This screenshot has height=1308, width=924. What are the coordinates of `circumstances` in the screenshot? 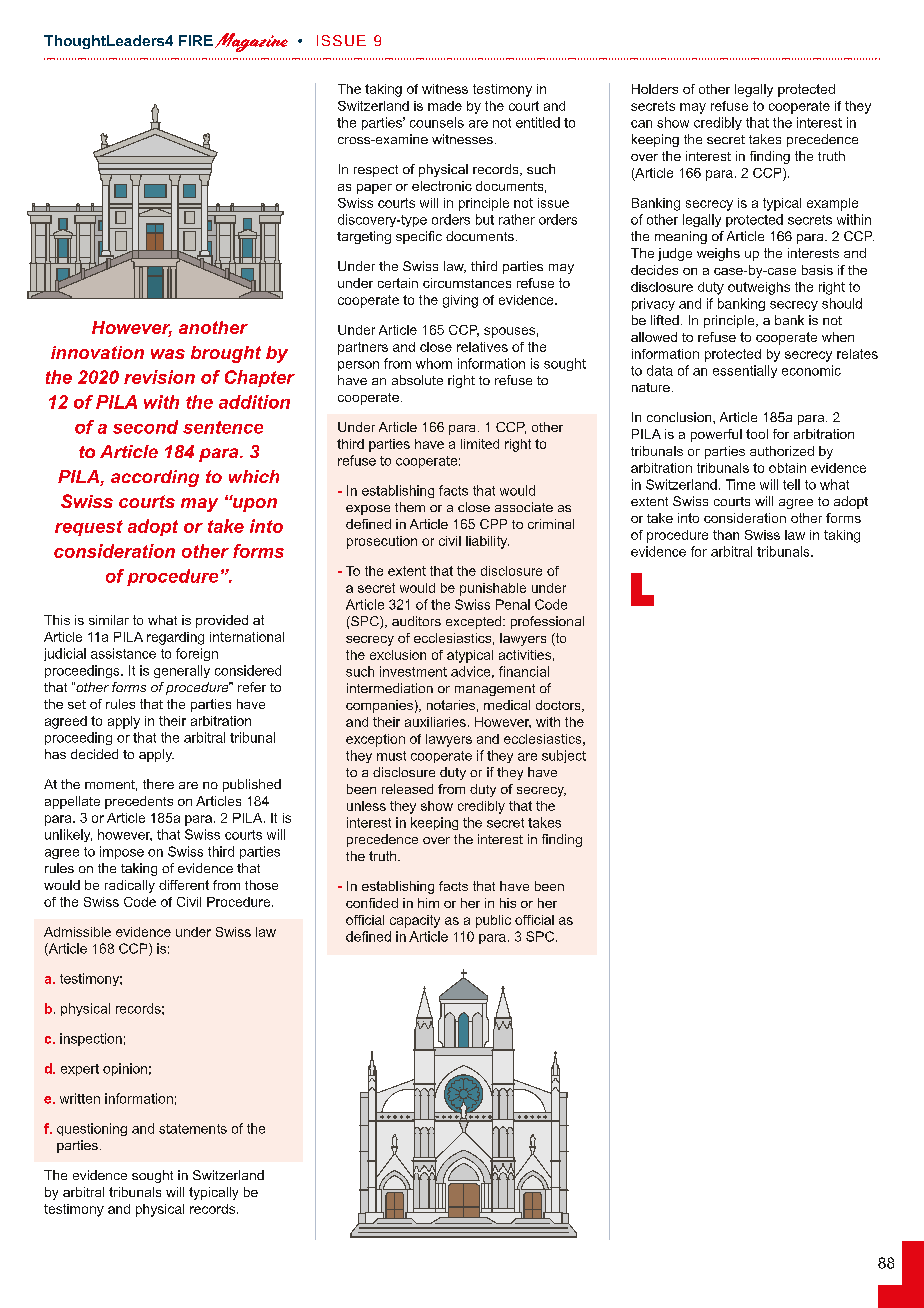 It's located at (467, 283).
